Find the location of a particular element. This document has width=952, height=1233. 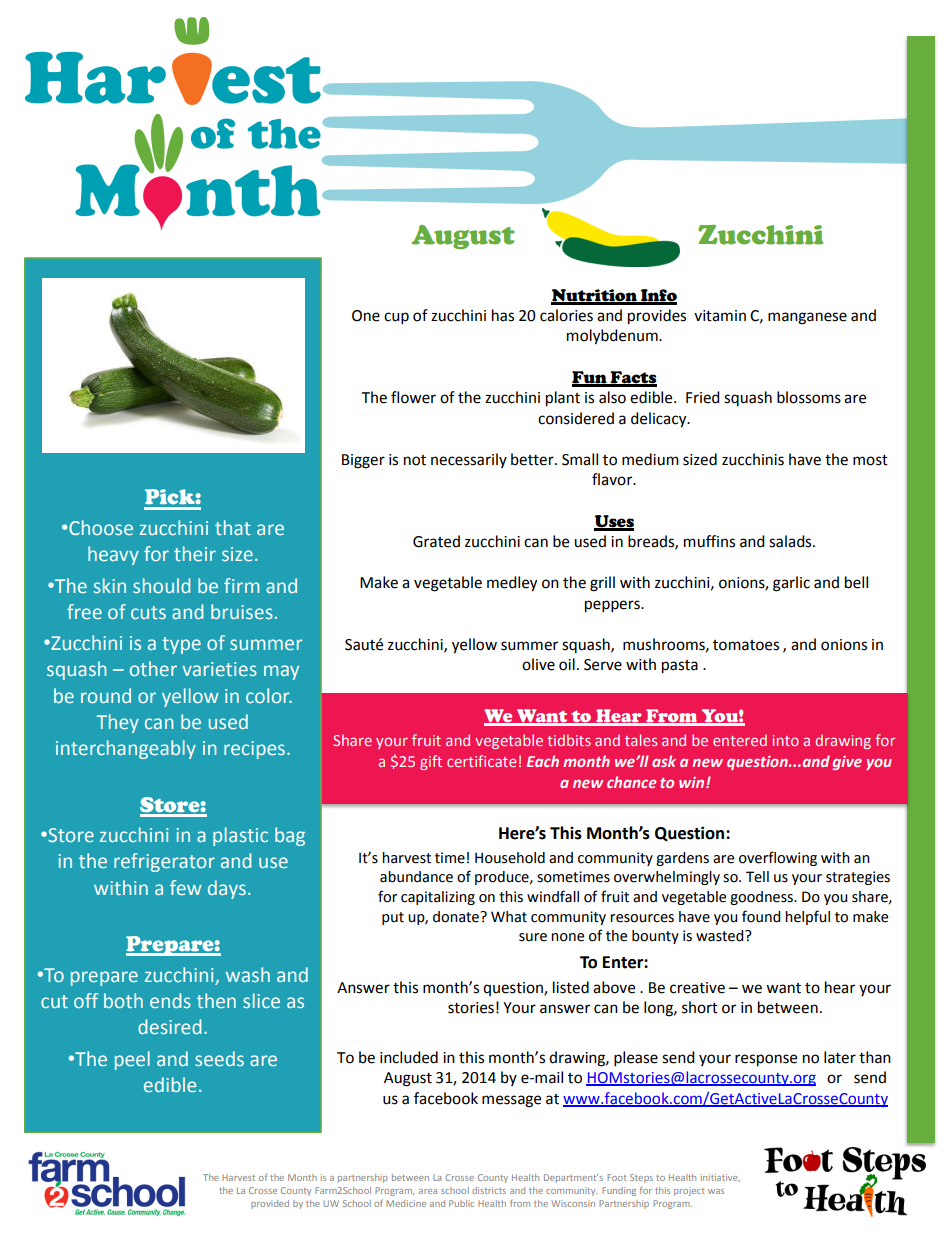

few is located at coordinates (186, 887).
